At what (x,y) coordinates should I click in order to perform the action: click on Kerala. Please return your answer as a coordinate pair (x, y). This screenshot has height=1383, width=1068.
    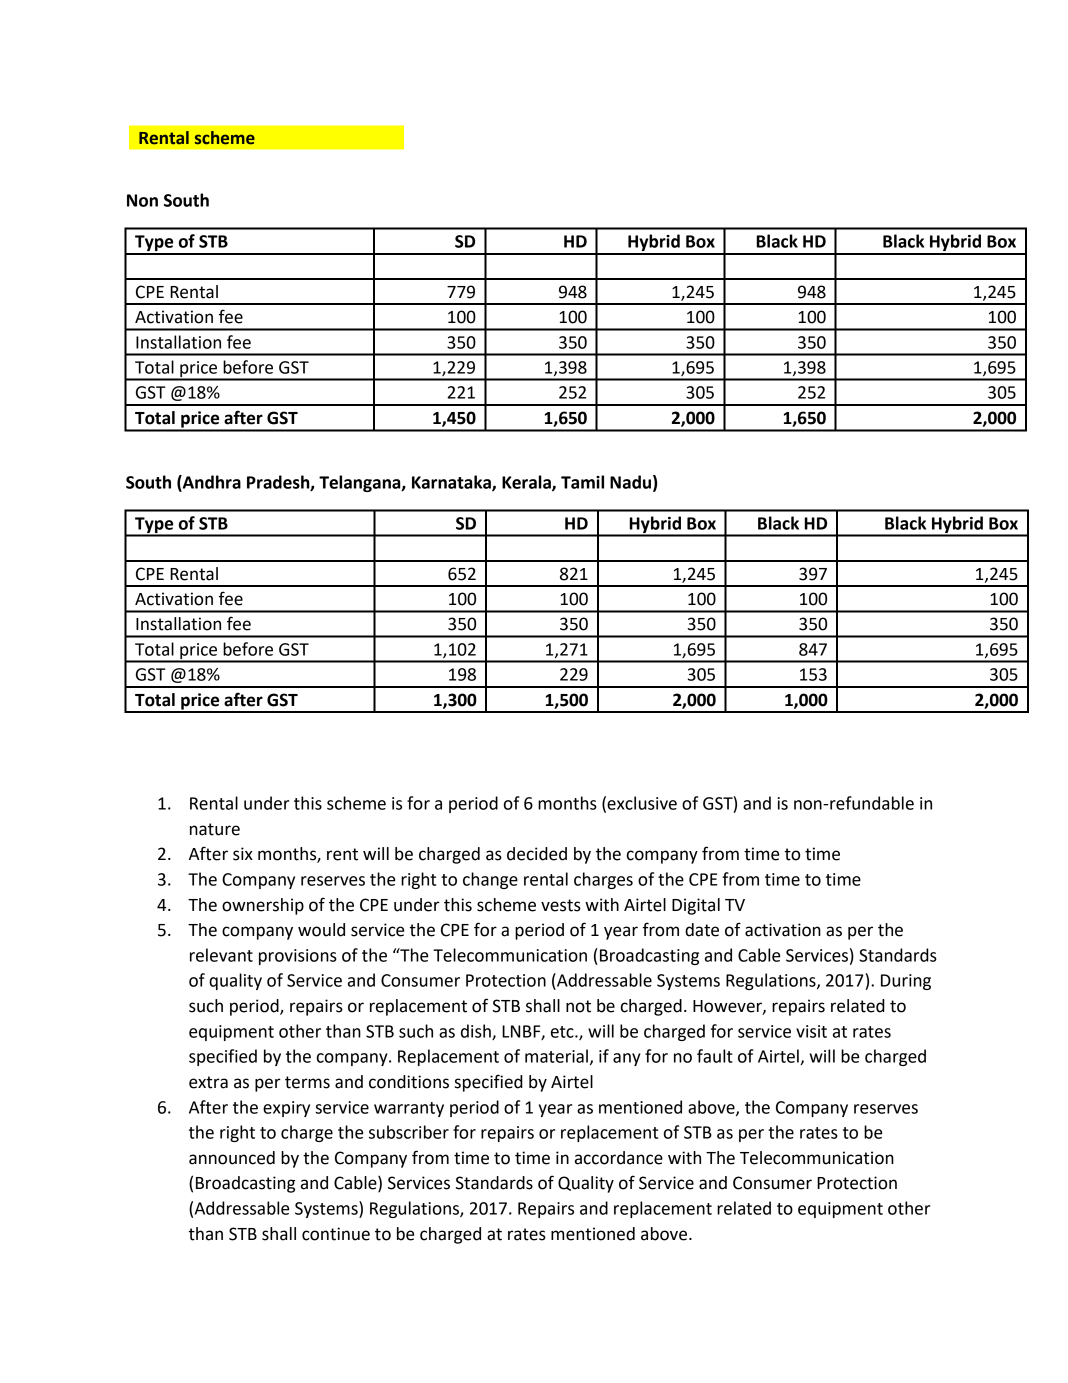
    Looking at the image, I should click on (527, 483).
